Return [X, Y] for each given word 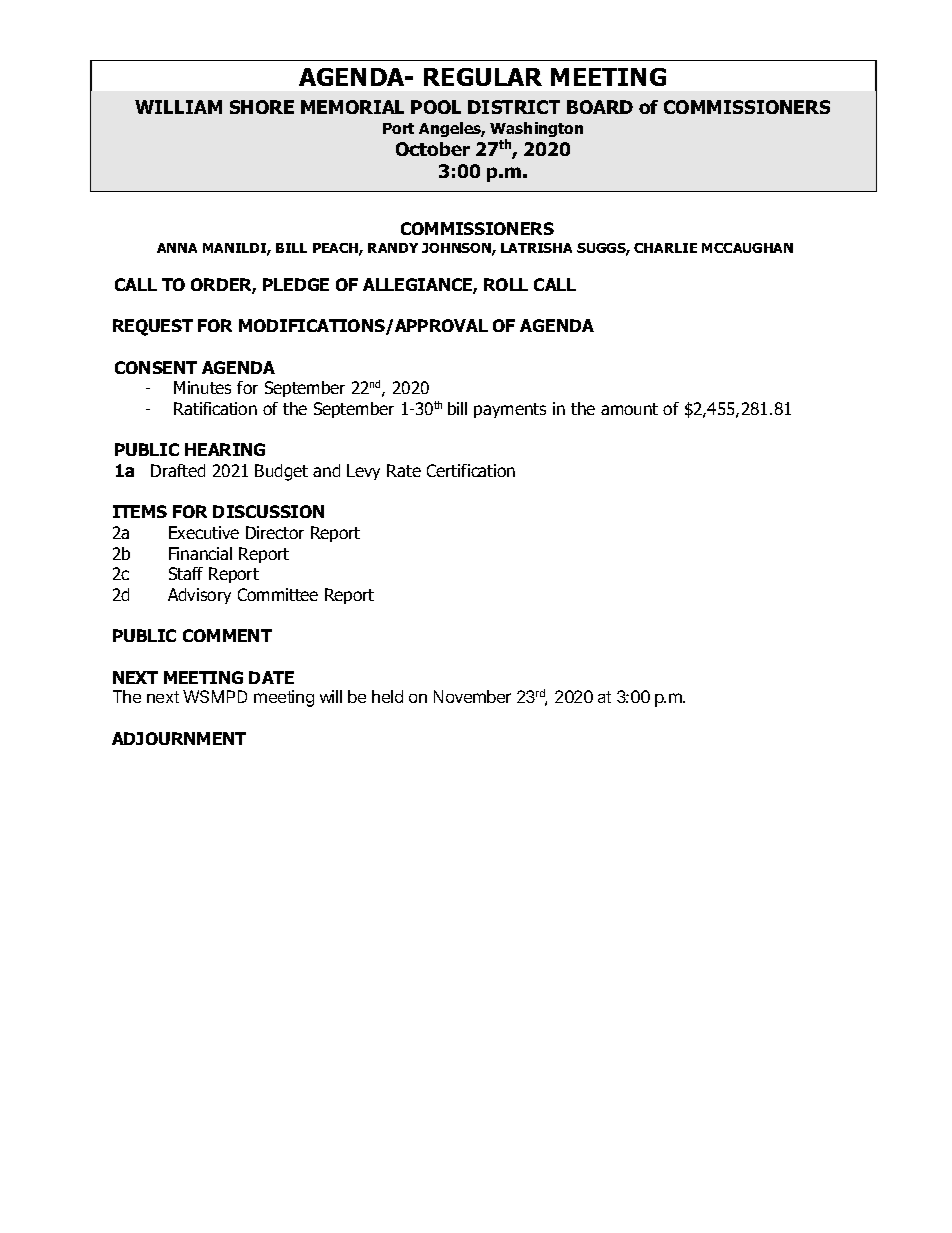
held [387, 696]
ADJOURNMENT [179, 738]
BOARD [600, 107]
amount [629, 409]
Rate [404, 470]
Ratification [215, 408]
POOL [436, 107]
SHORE [262, 107]
